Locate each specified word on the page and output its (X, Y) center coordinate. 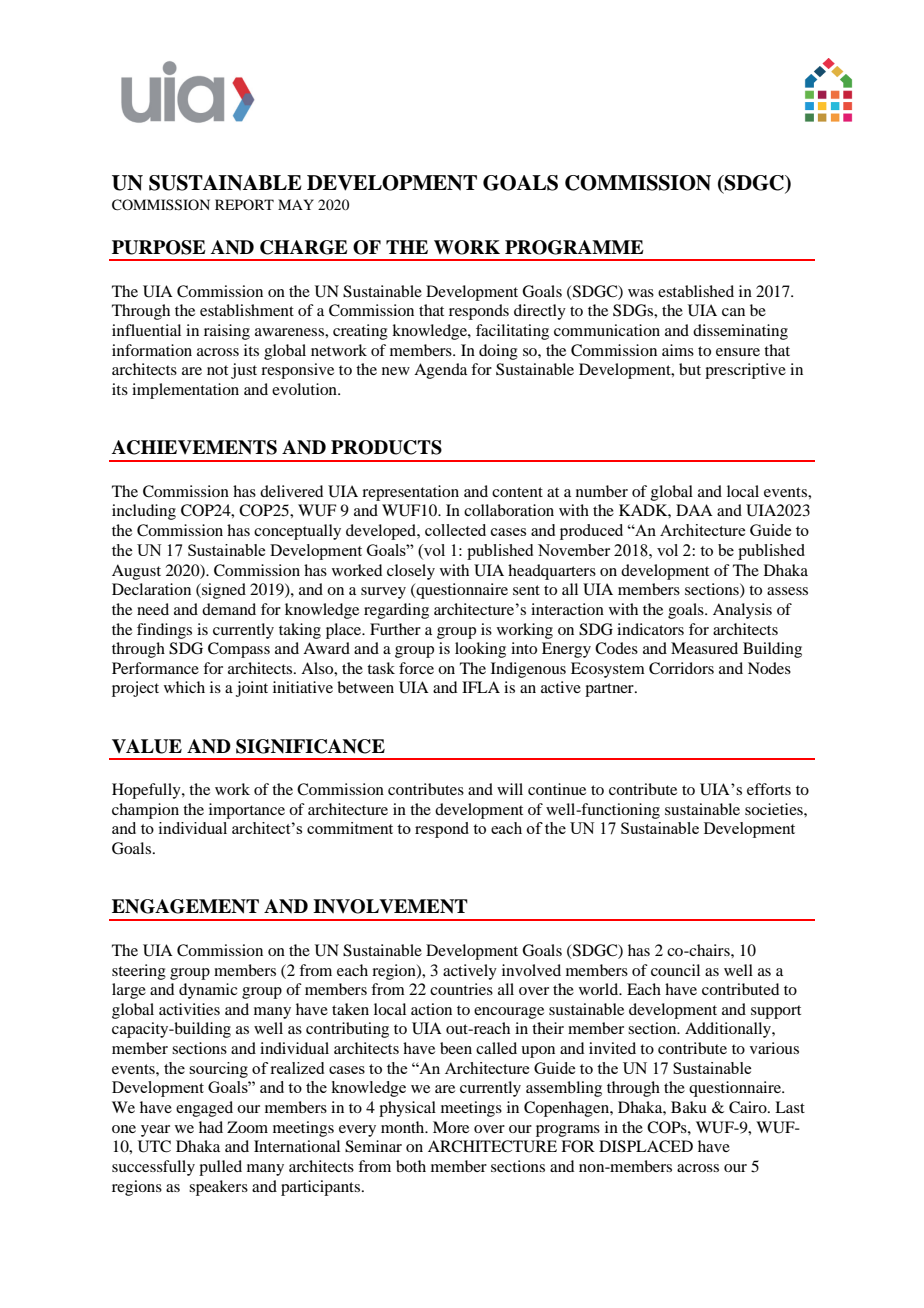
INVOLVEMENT (390, 906)
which (184, 687)
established (696, 291)
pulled (220, 1168)
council (675, 970)
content (517, 492)
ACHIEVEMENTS (194, 447)
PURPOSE (159, 247)
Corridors (681, 668)
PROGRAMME (574, 247)
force (416, 668)
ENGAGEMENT (185, 906)
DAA (694, 510)
